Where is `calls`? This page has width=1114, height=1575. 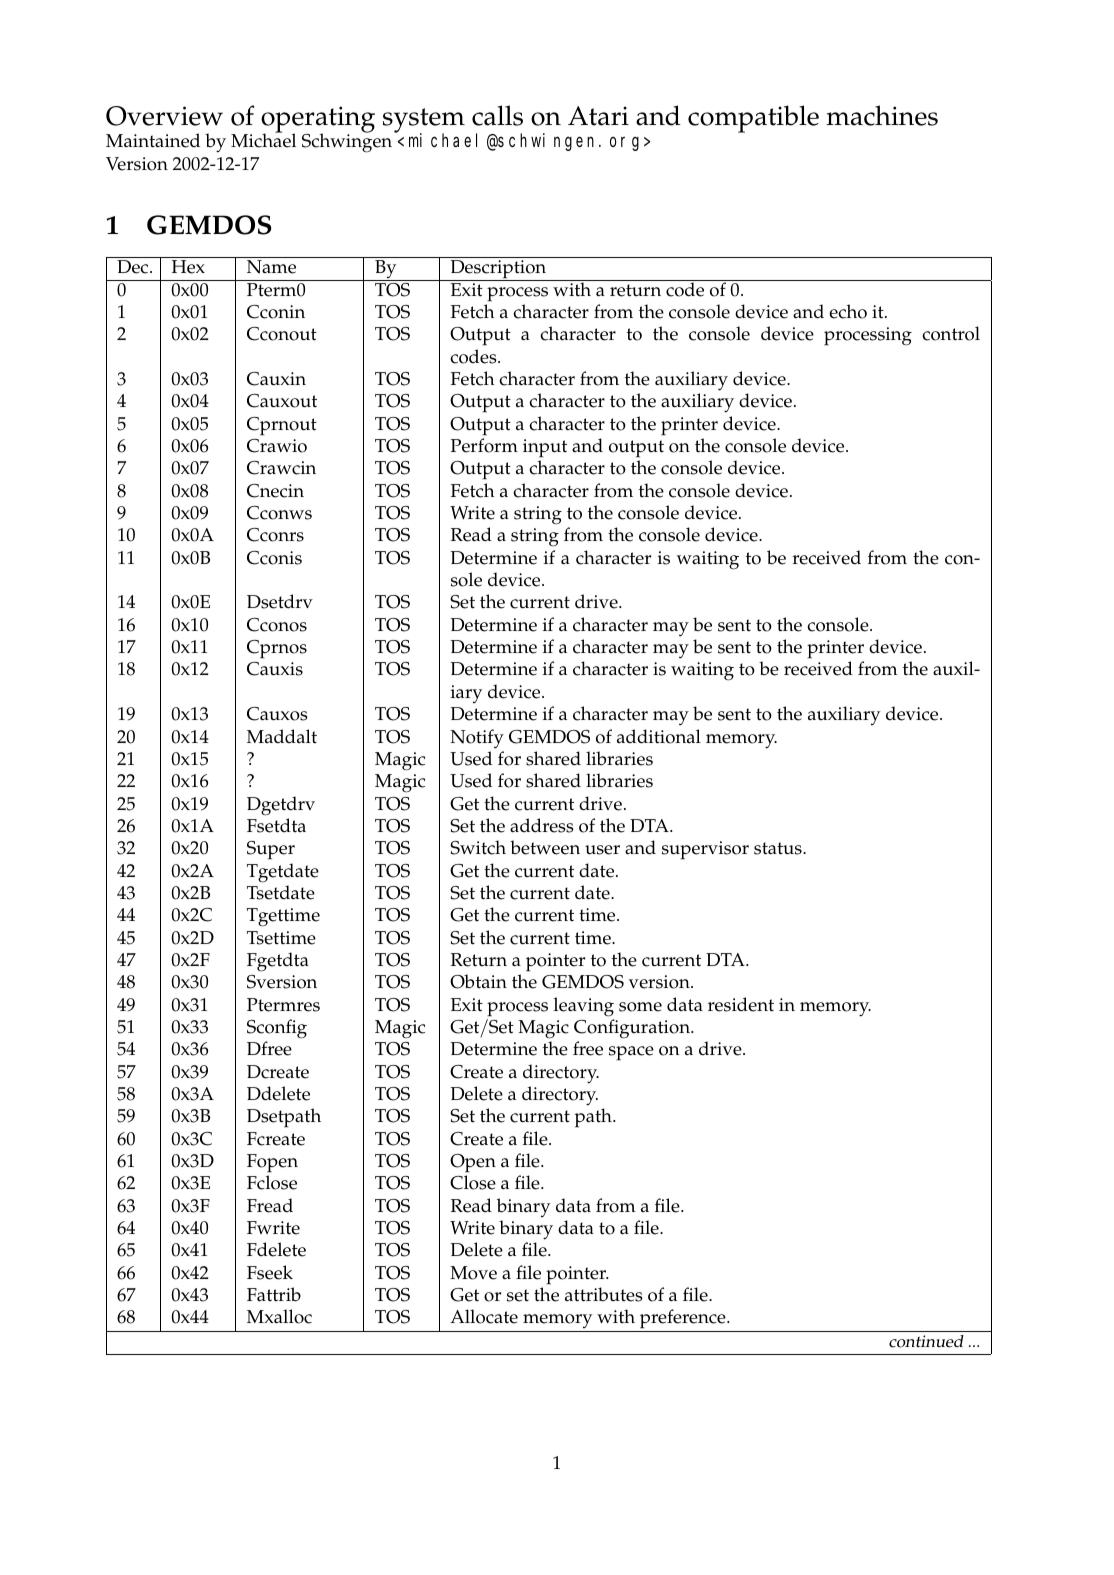
calls is located at coordinates (497, 115).
